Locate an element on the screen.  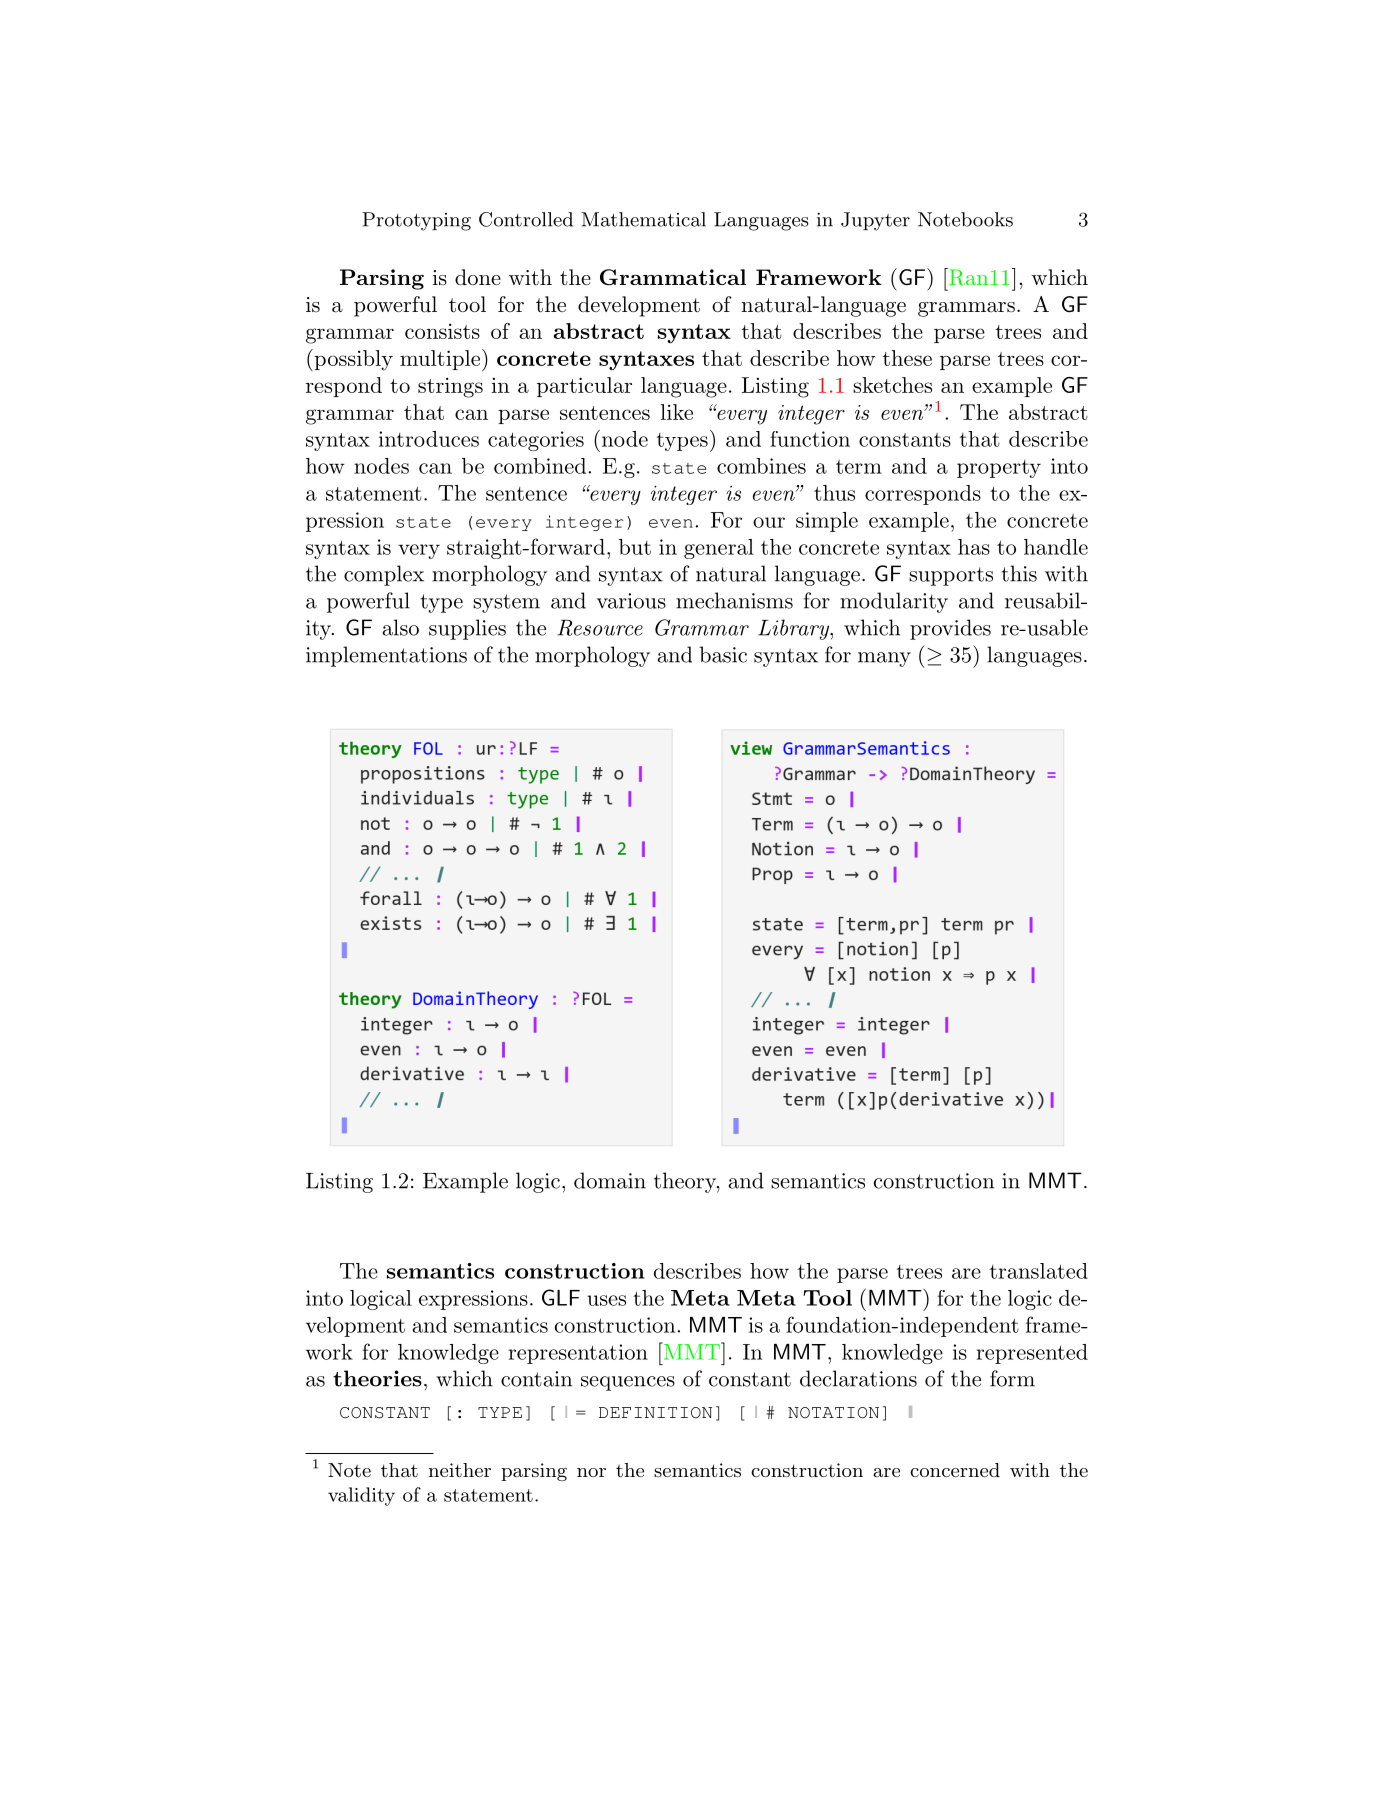
Grammatical is located at coordinates (673, 277).
